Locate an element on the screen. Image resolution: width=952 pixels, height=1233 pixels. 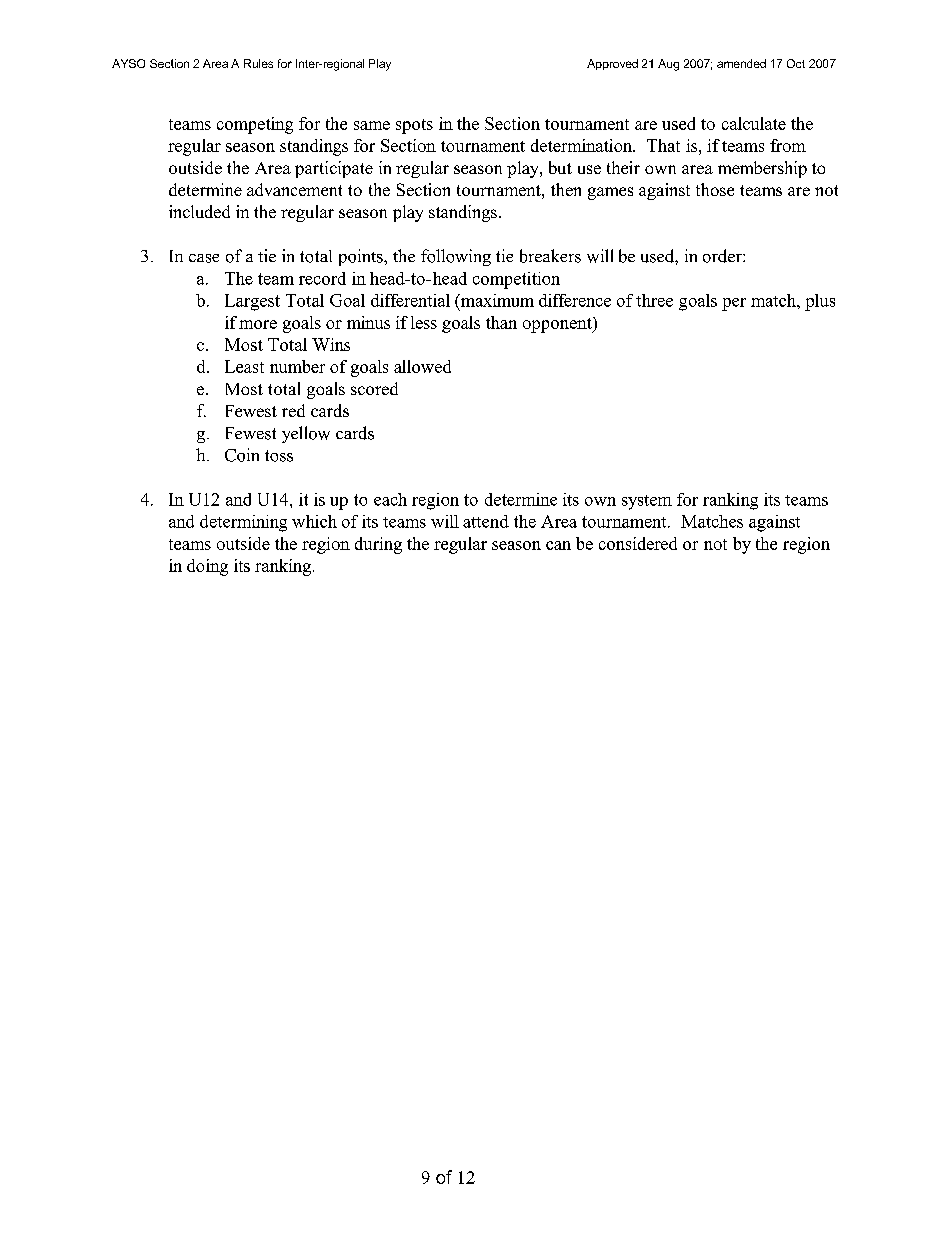
amended is located at coordinates (741, 63).
